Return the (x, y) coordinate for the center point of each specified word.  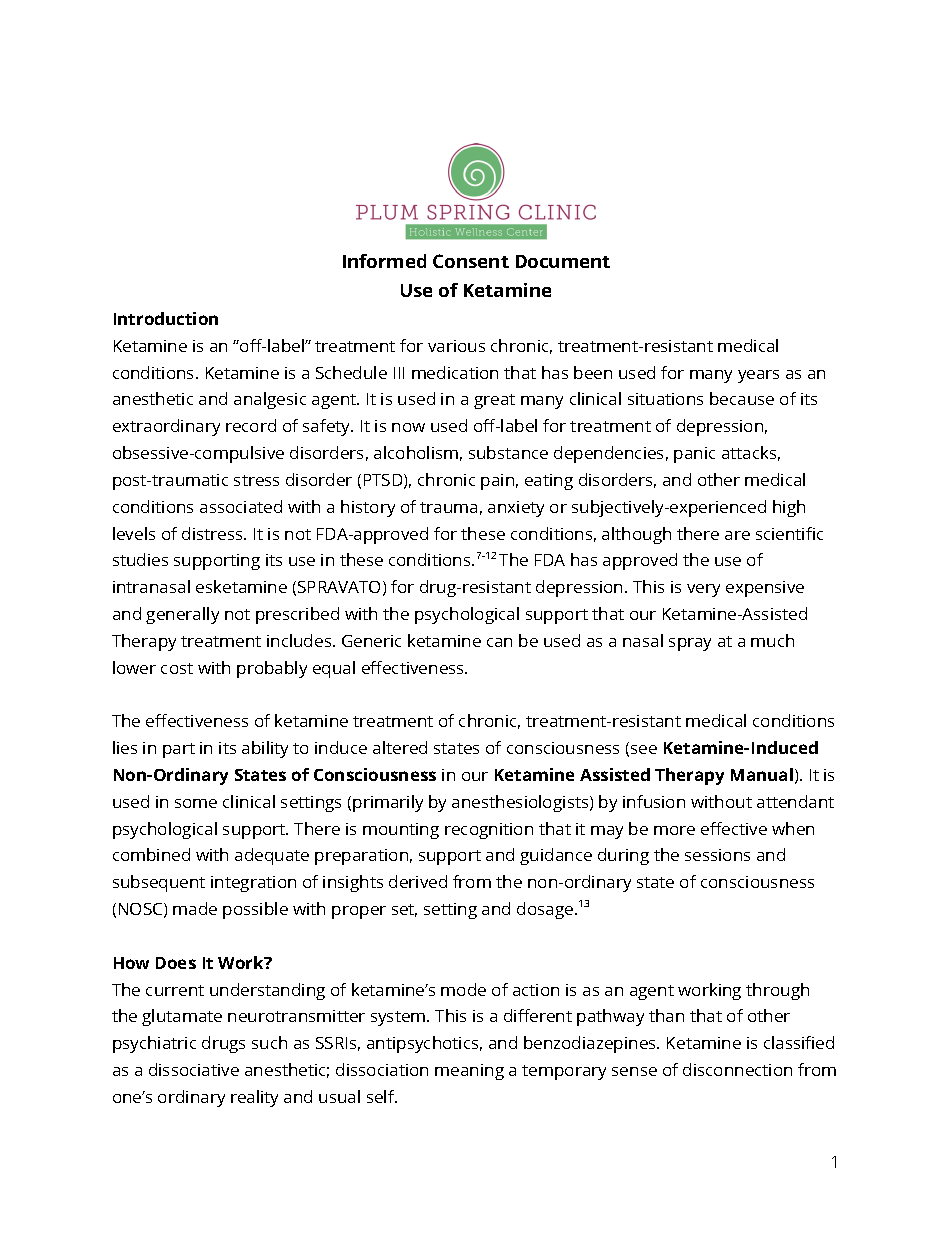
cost (177, 668)
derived (418, 881)
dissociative (194, 1069)
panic (694, 455)
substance (508, 452)
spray (690, 644)
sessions (717, 855)
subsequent (159, 883)
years (758, 376)
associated (241, 506)
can (499, 642)
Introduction (166, 318)
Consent (471, 261)
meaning (469, 1072)
